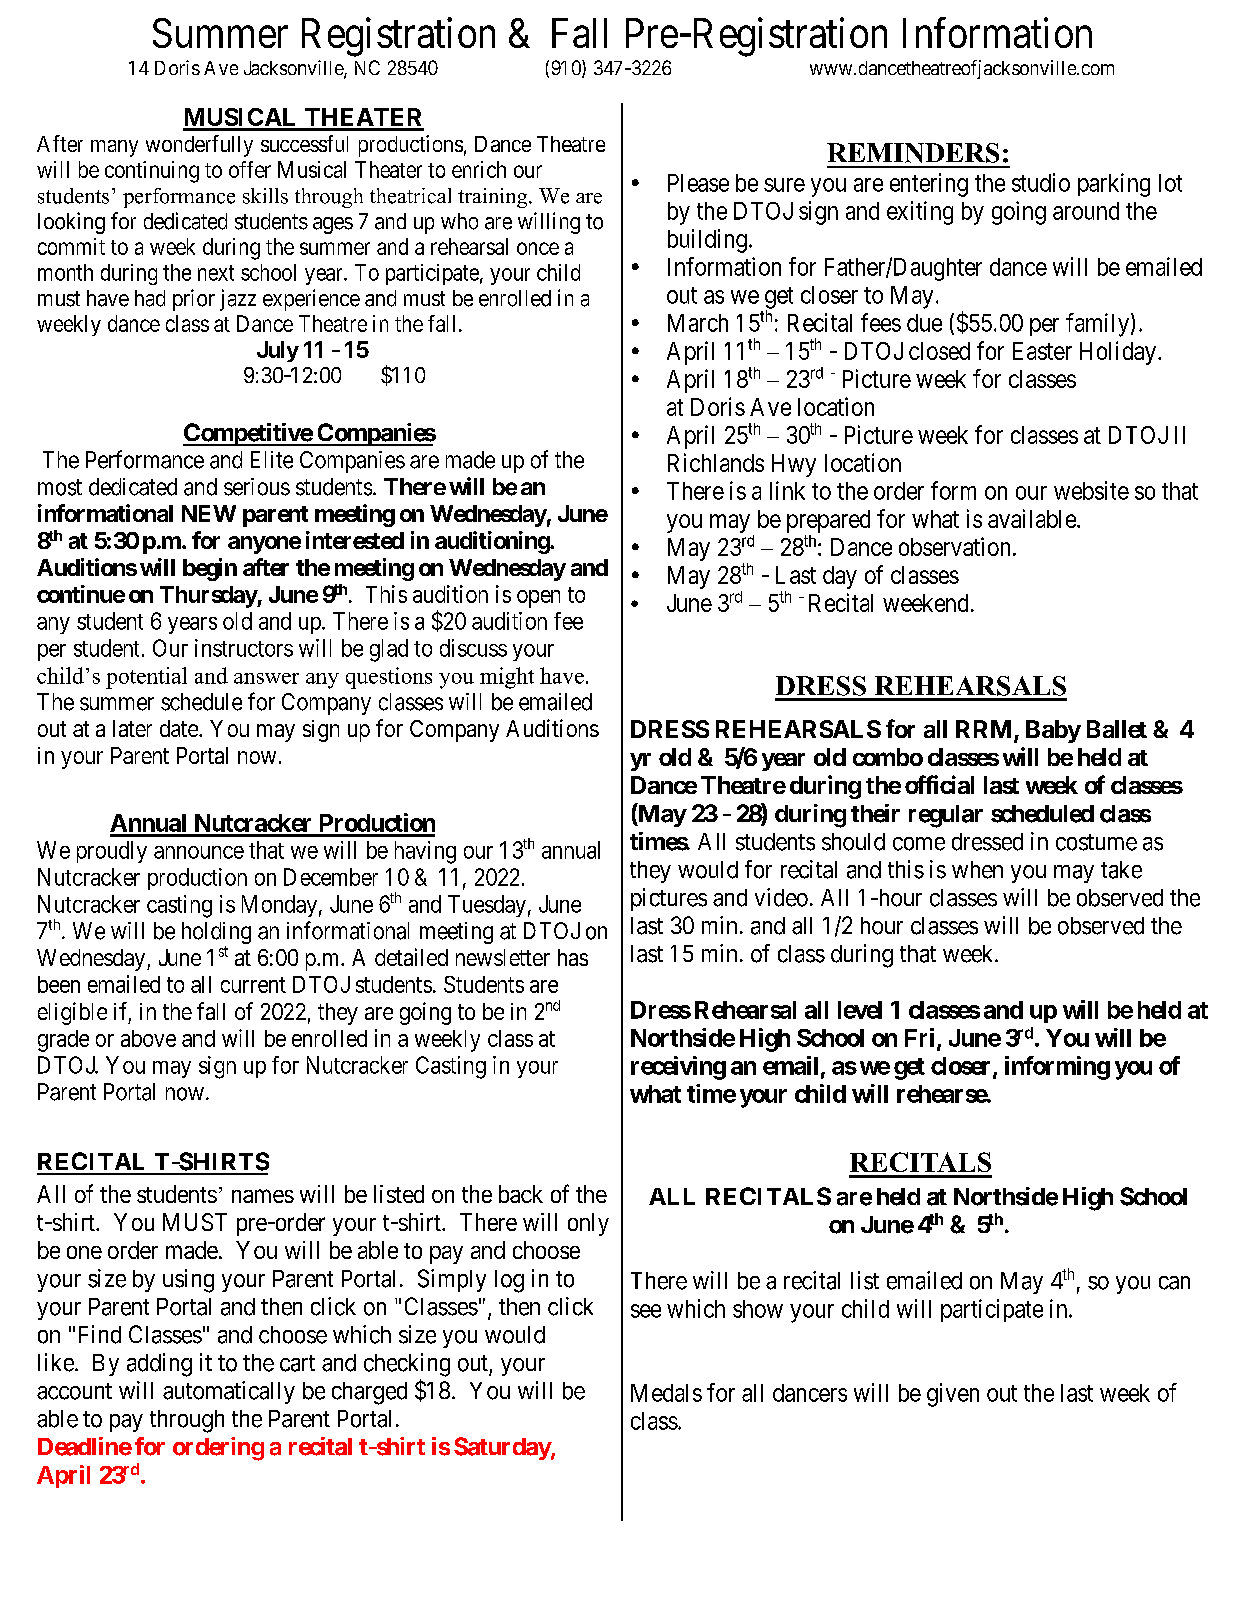 The height and width of the page is (1609, 1244). I want to click on Baby, so click(1053, 731).
